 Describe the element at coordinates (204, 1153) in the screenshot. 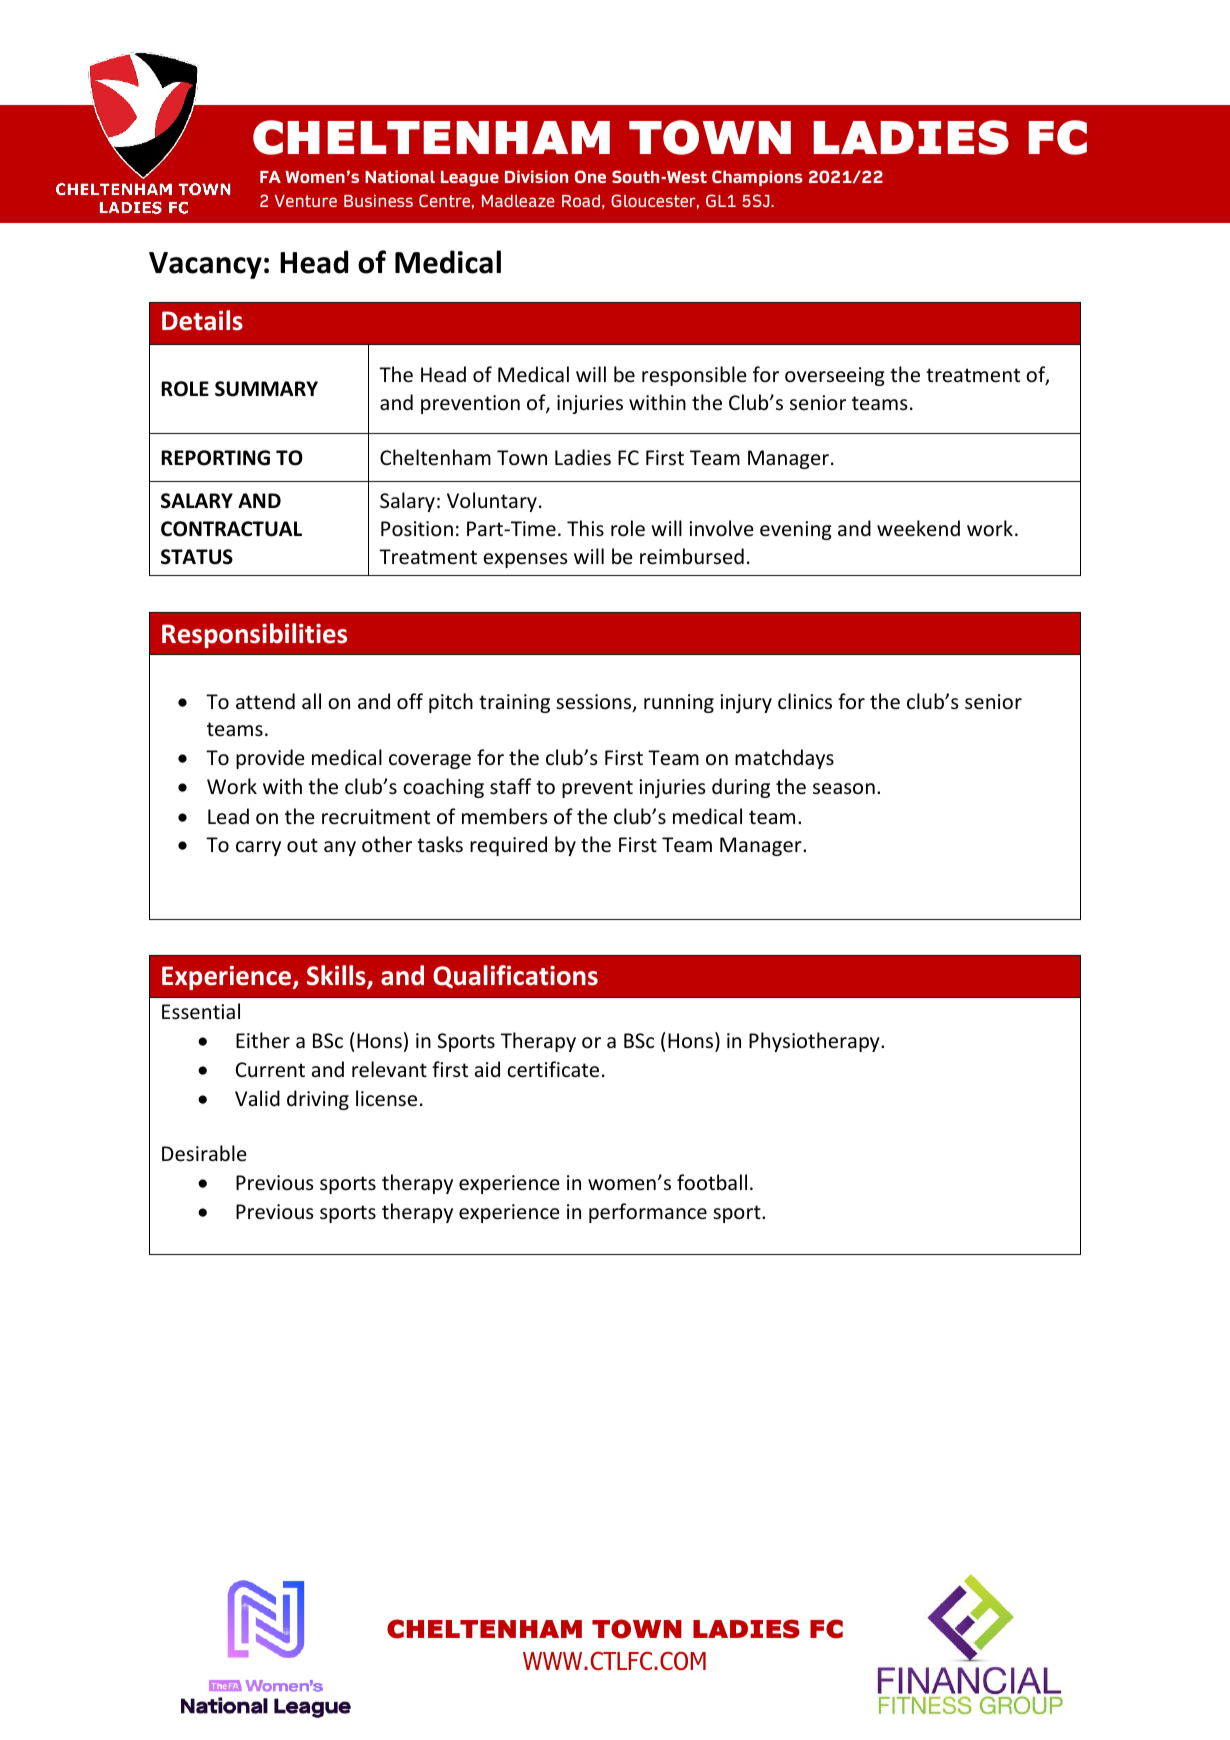

I see `Desirable` at that location.
